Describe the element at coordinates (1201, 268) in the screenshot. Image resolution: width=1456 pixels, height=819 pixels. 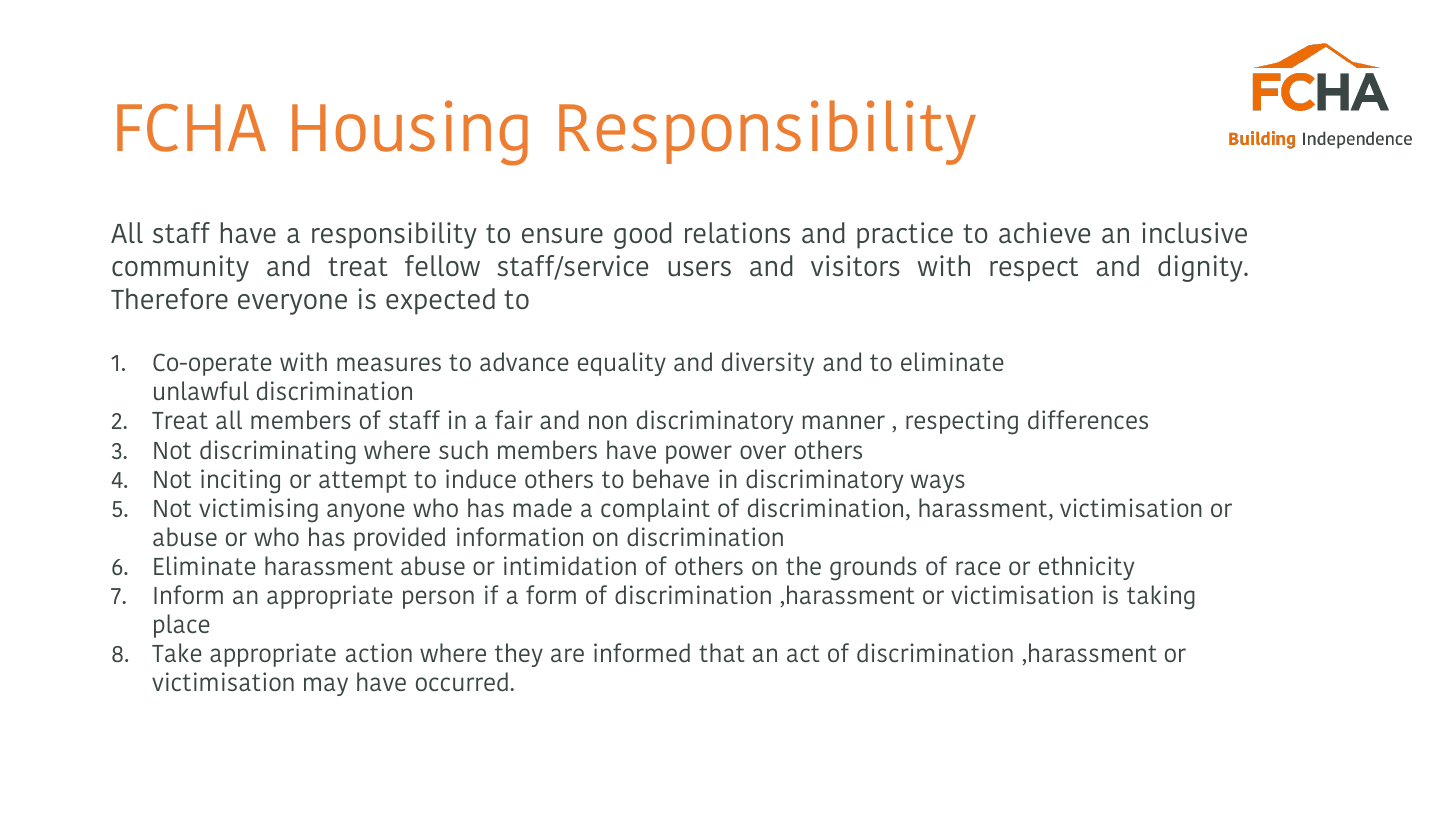
I see `dignity` at that location.
